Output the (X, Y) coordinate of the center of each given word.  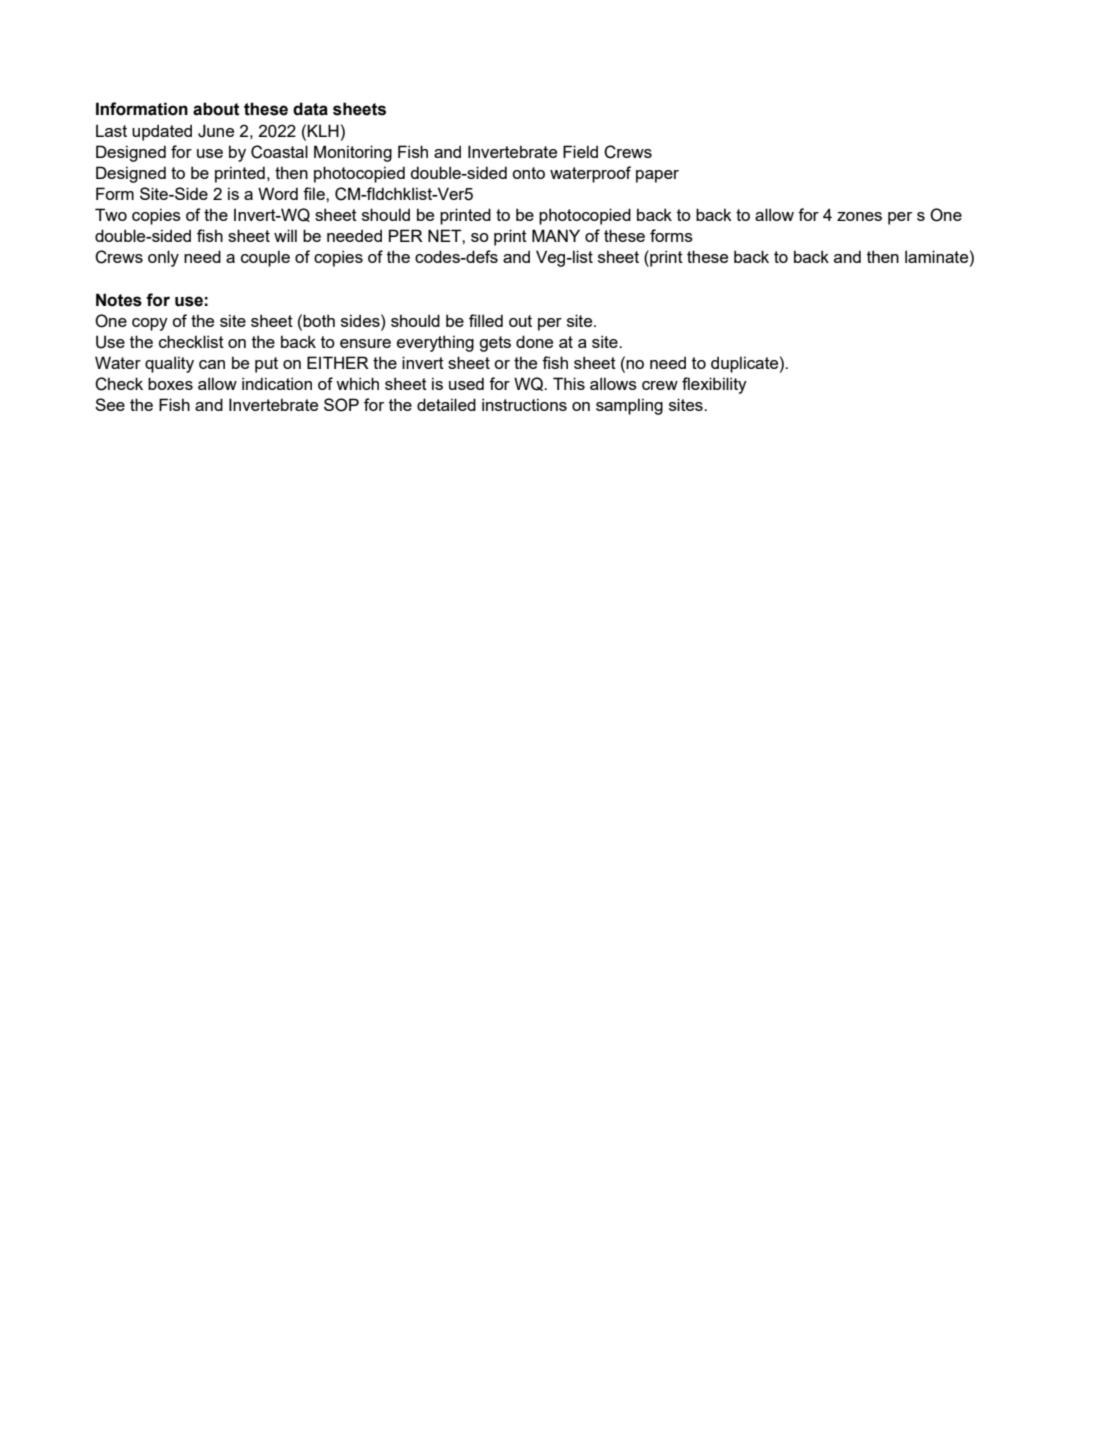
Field (580, 151)
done (534, 341)
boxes (170, 383)
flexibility (714, 385)
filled (486, 320)
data (310, 109)
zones (859, 216)
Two (111, 214)
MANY (556, 235)
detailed (446, 404)
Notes (119, 300)
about (216, 109)
